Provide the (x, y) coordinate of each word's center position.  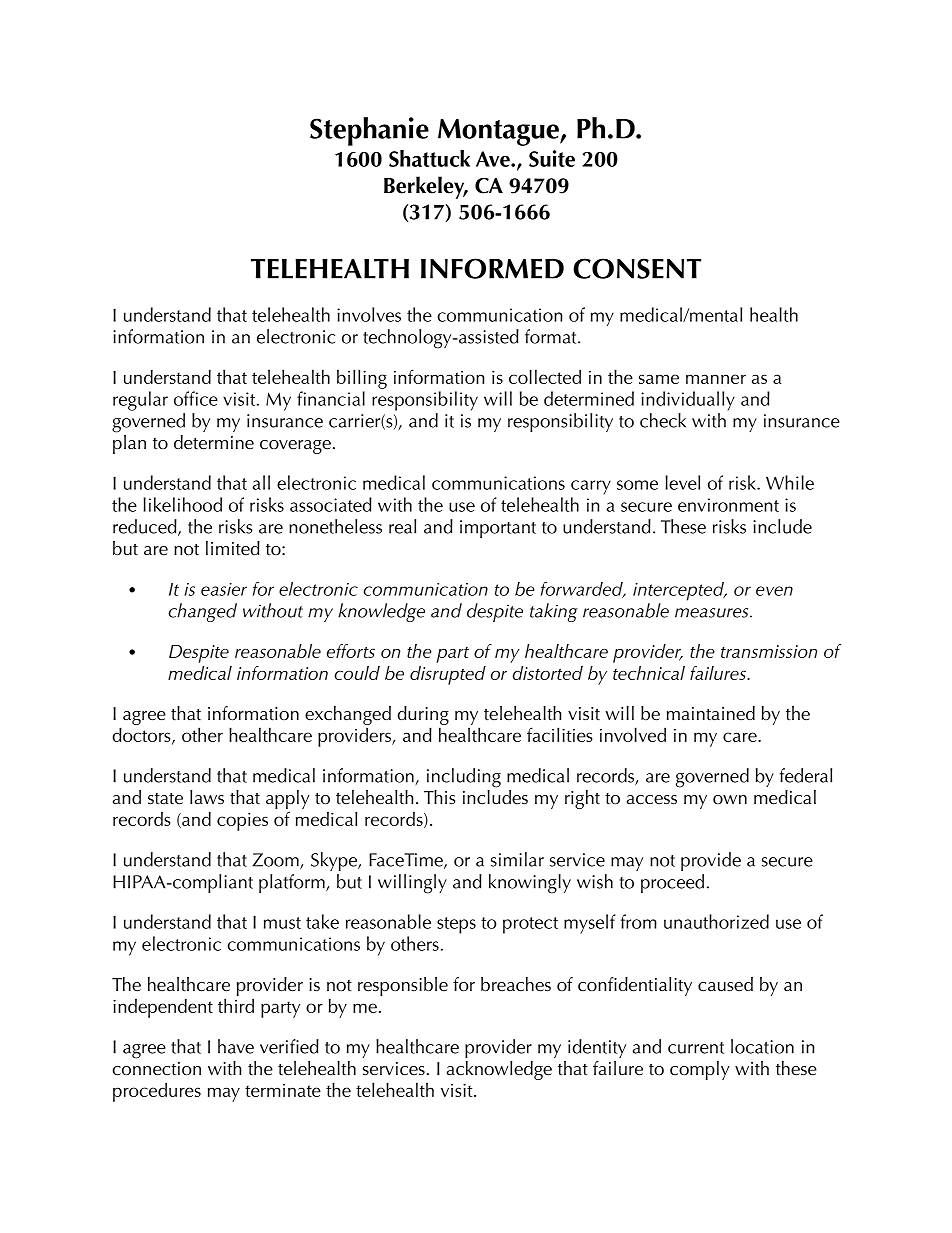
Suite (552, 158)
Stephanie (369, 131)
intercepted (679, 591)
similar (517, 859)
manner (716, 379)
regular (140, 401)
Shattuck (429, 158)
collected (545, 376)
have (236, 1046)
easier (224, 589)
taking (554, 612)
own (730, 799)
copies (242, 821)
